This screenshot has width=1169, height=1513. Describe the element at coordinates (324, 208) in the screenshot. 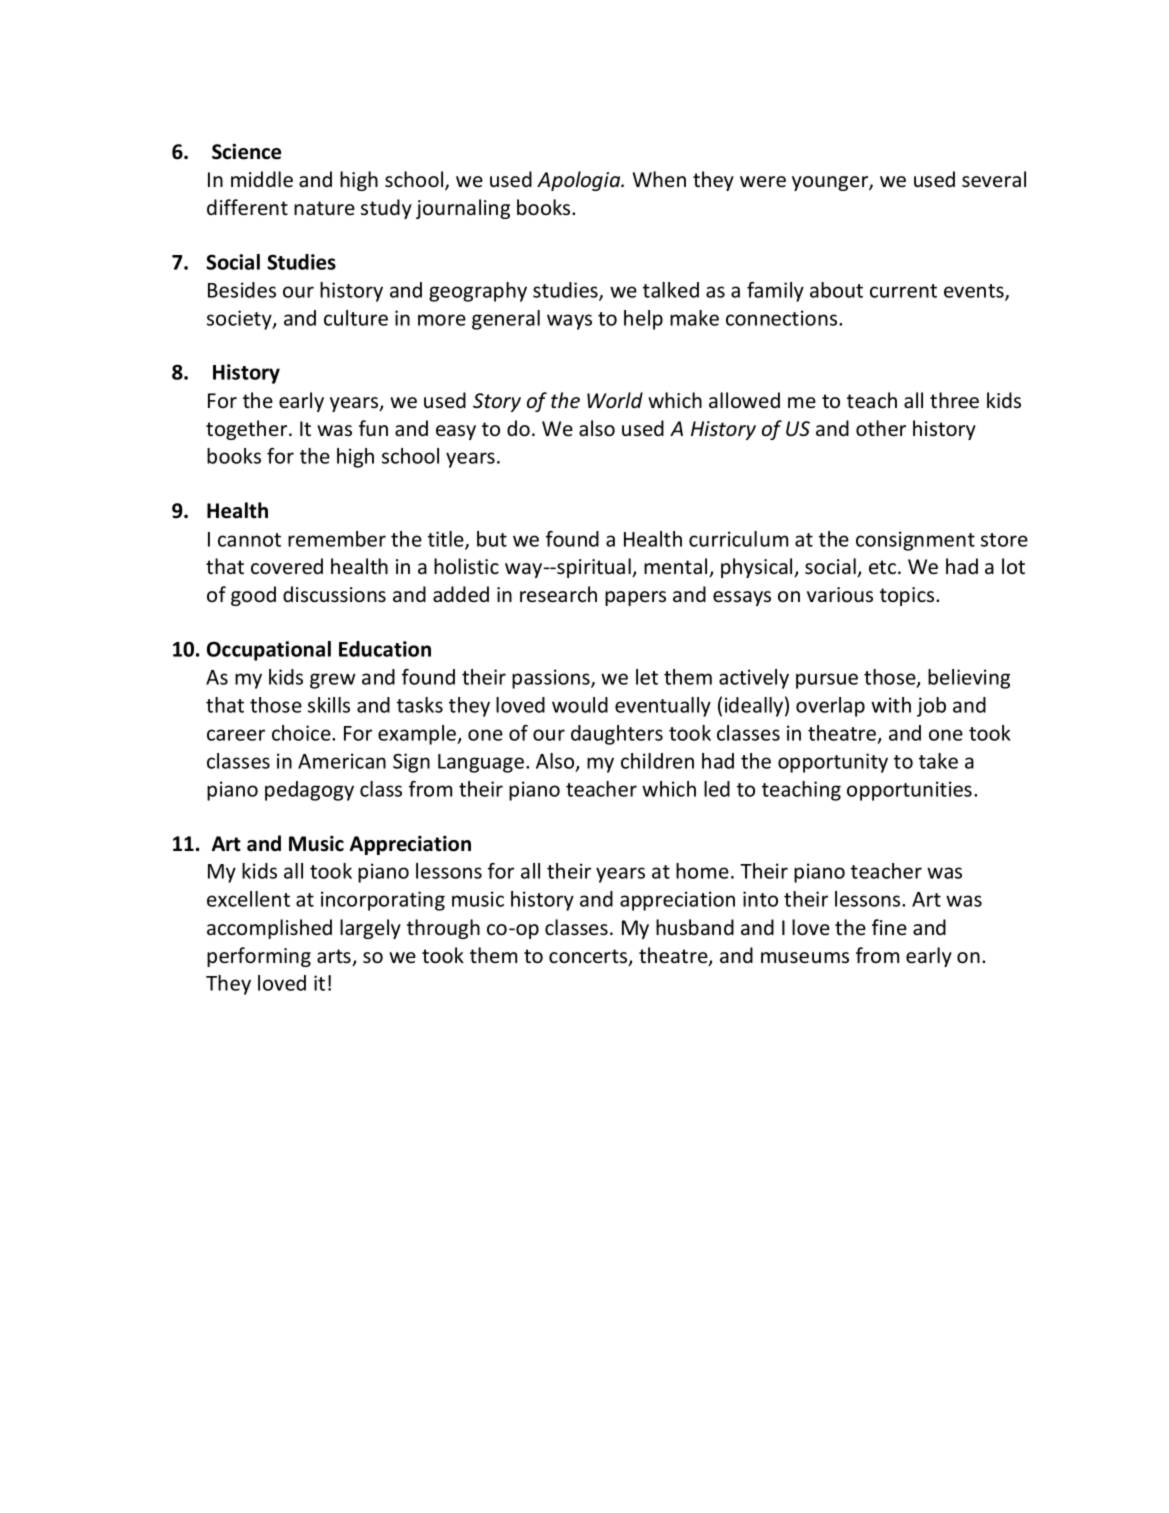

I see `nature` at that location.
